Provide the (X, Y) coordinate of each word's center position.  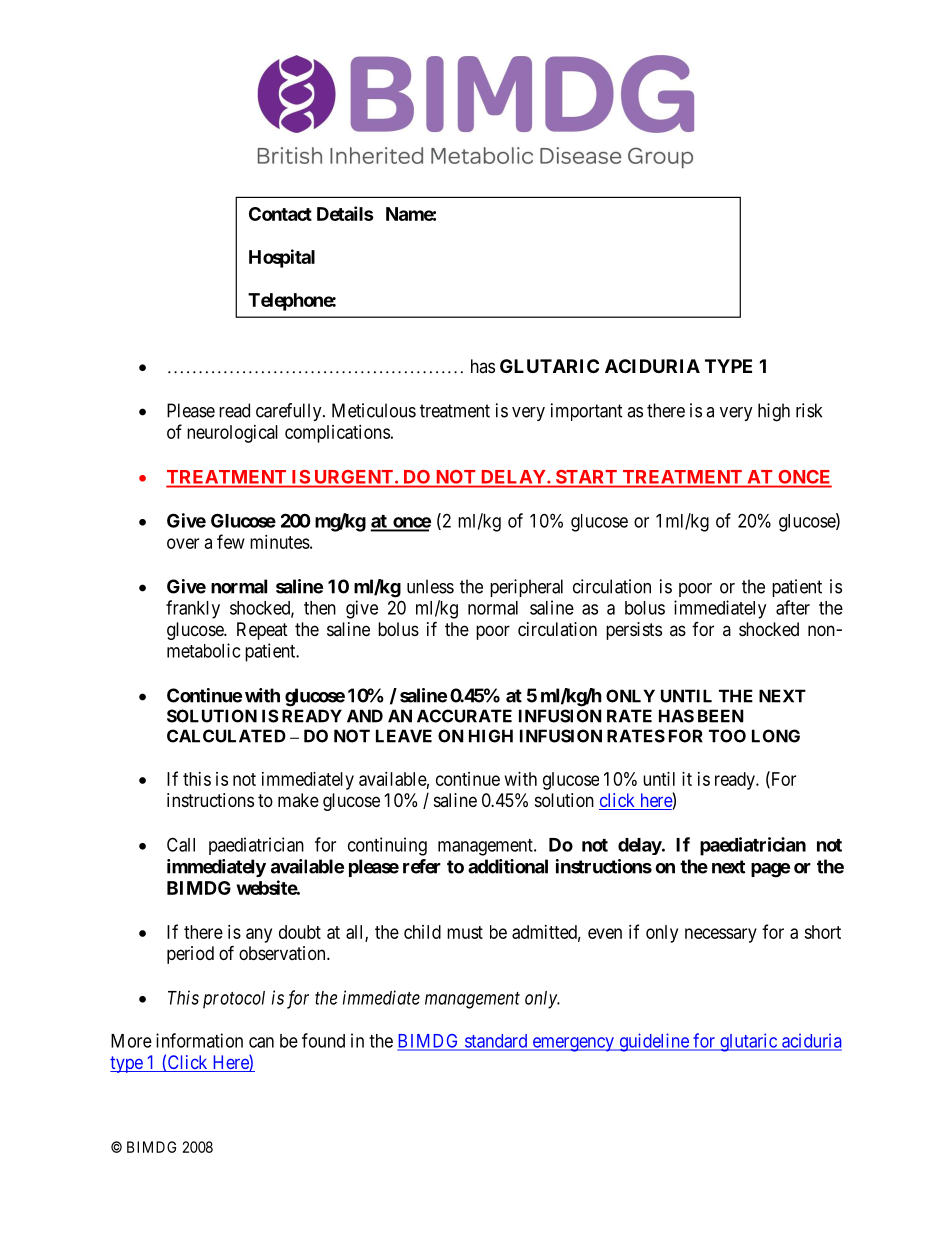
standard (496, 1042)
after (793, 607)
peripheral (526, 588)
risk (809, 410)
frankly (193, 609)
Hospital (282, 258)
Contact (280, 214)
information (199, 1040)
